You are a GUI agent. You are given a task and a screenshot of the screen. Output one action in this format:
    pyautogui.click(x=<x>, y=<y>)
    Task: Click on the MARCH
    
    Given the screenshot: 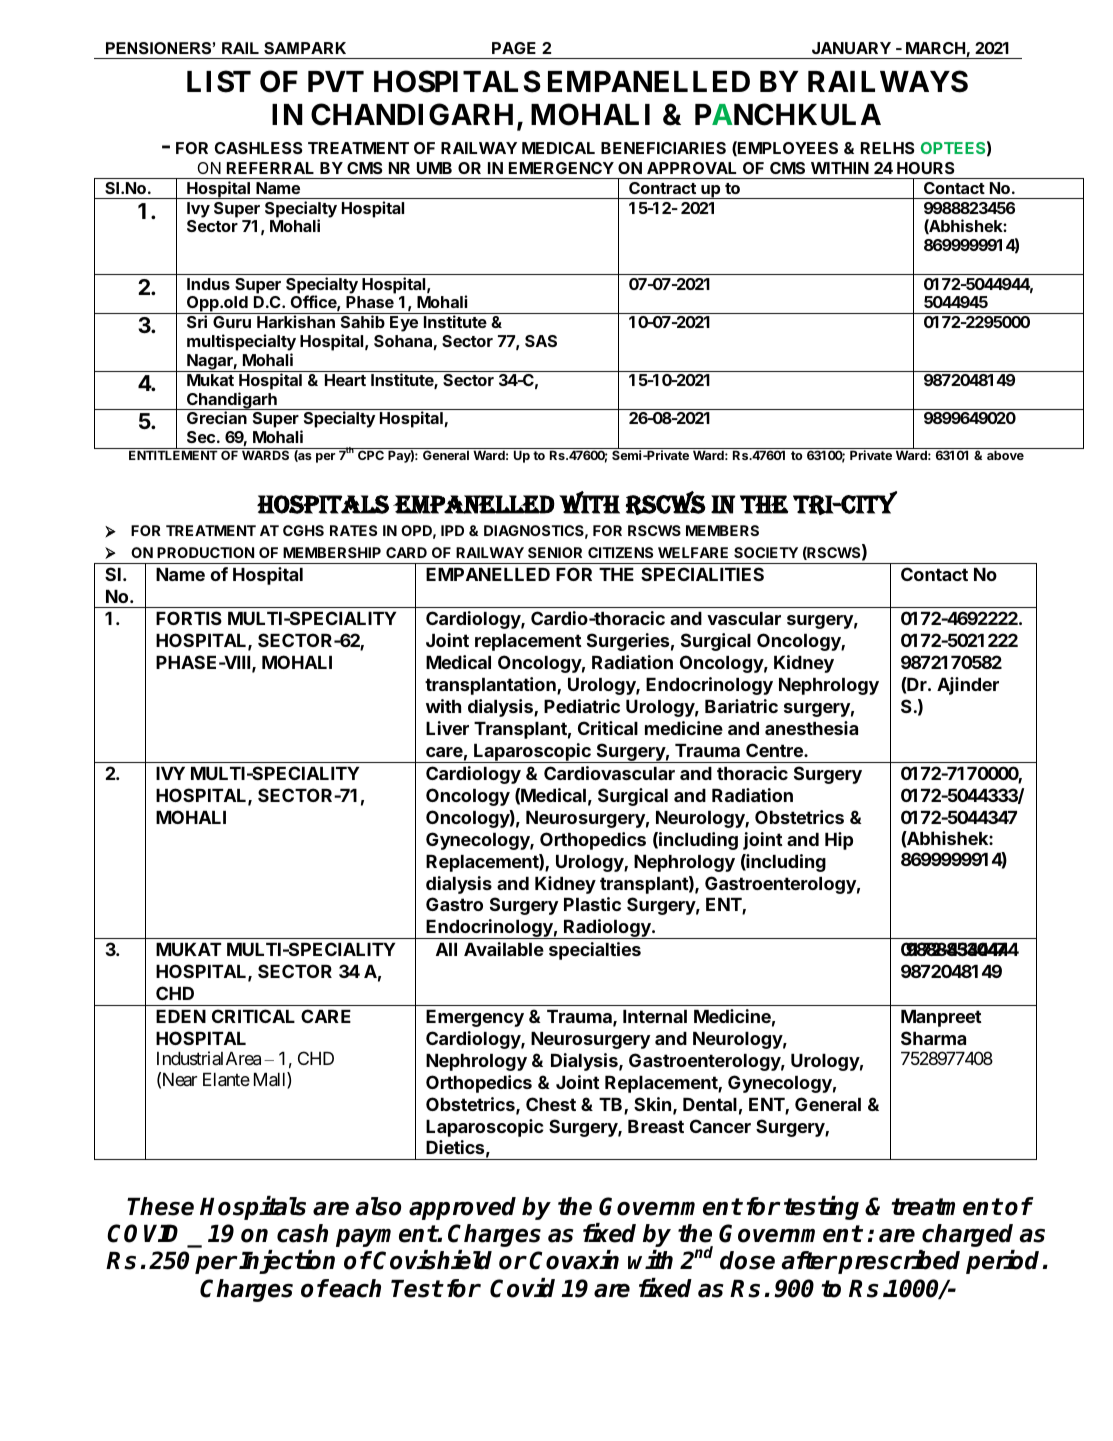 What is the action you would take?
    pyautogui.click(x=936, y=49)
